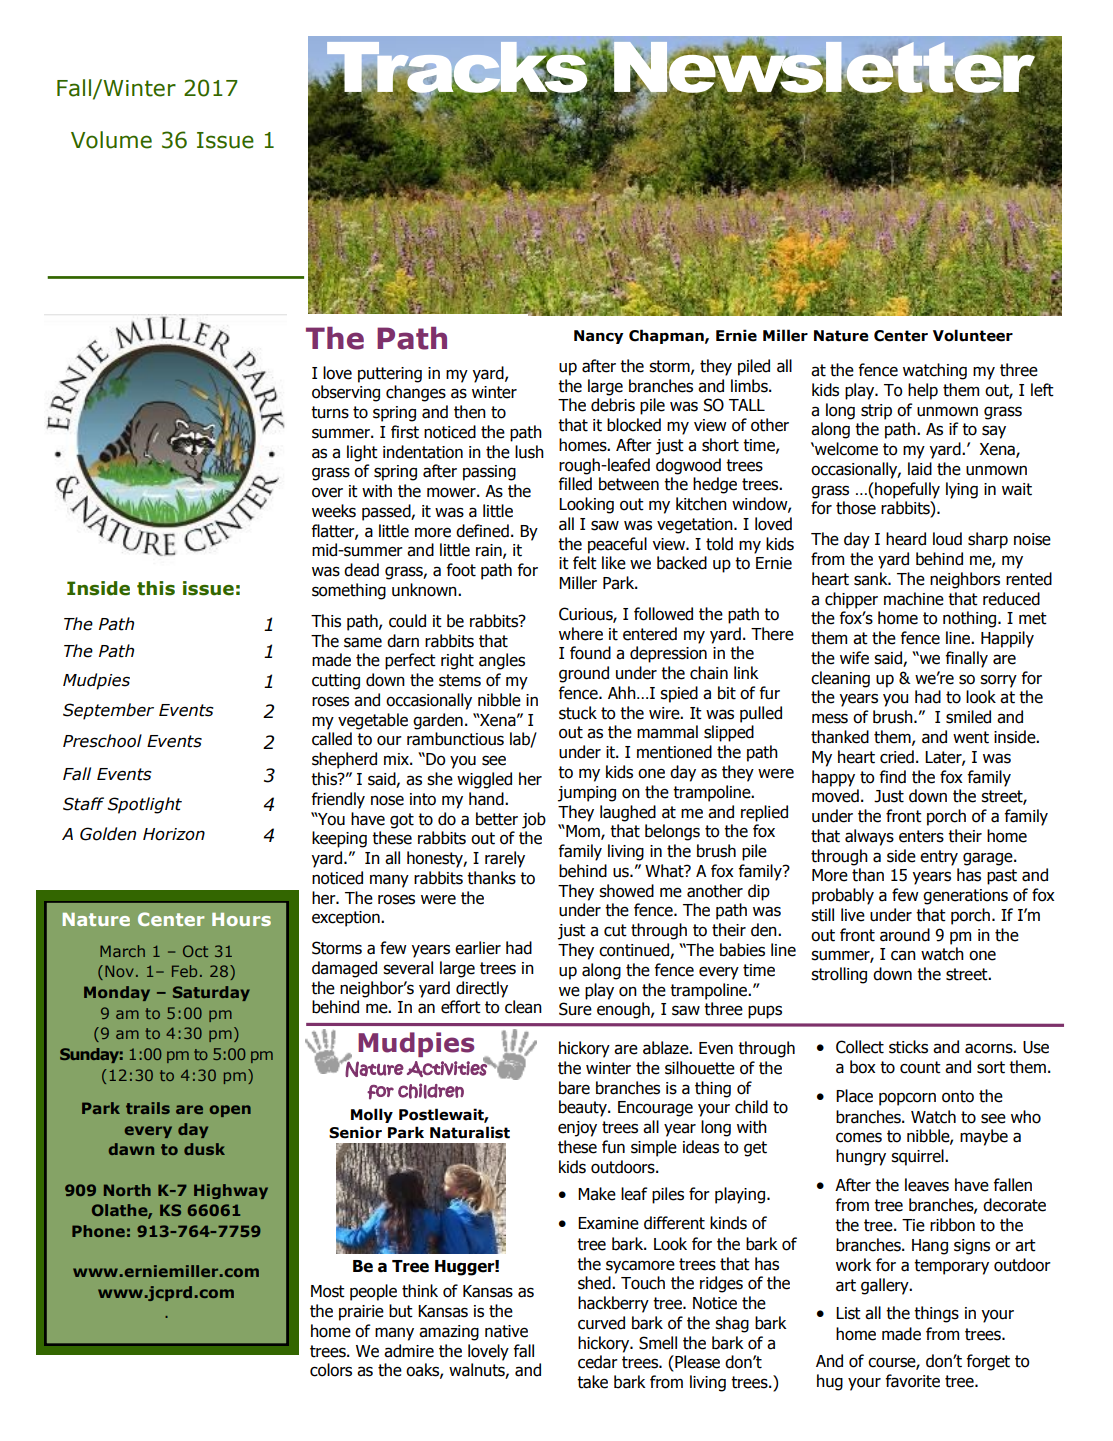  What do you see at coordinates (923, 391) in the screenshot?
I see `help` at bounding box center [923, 391].
